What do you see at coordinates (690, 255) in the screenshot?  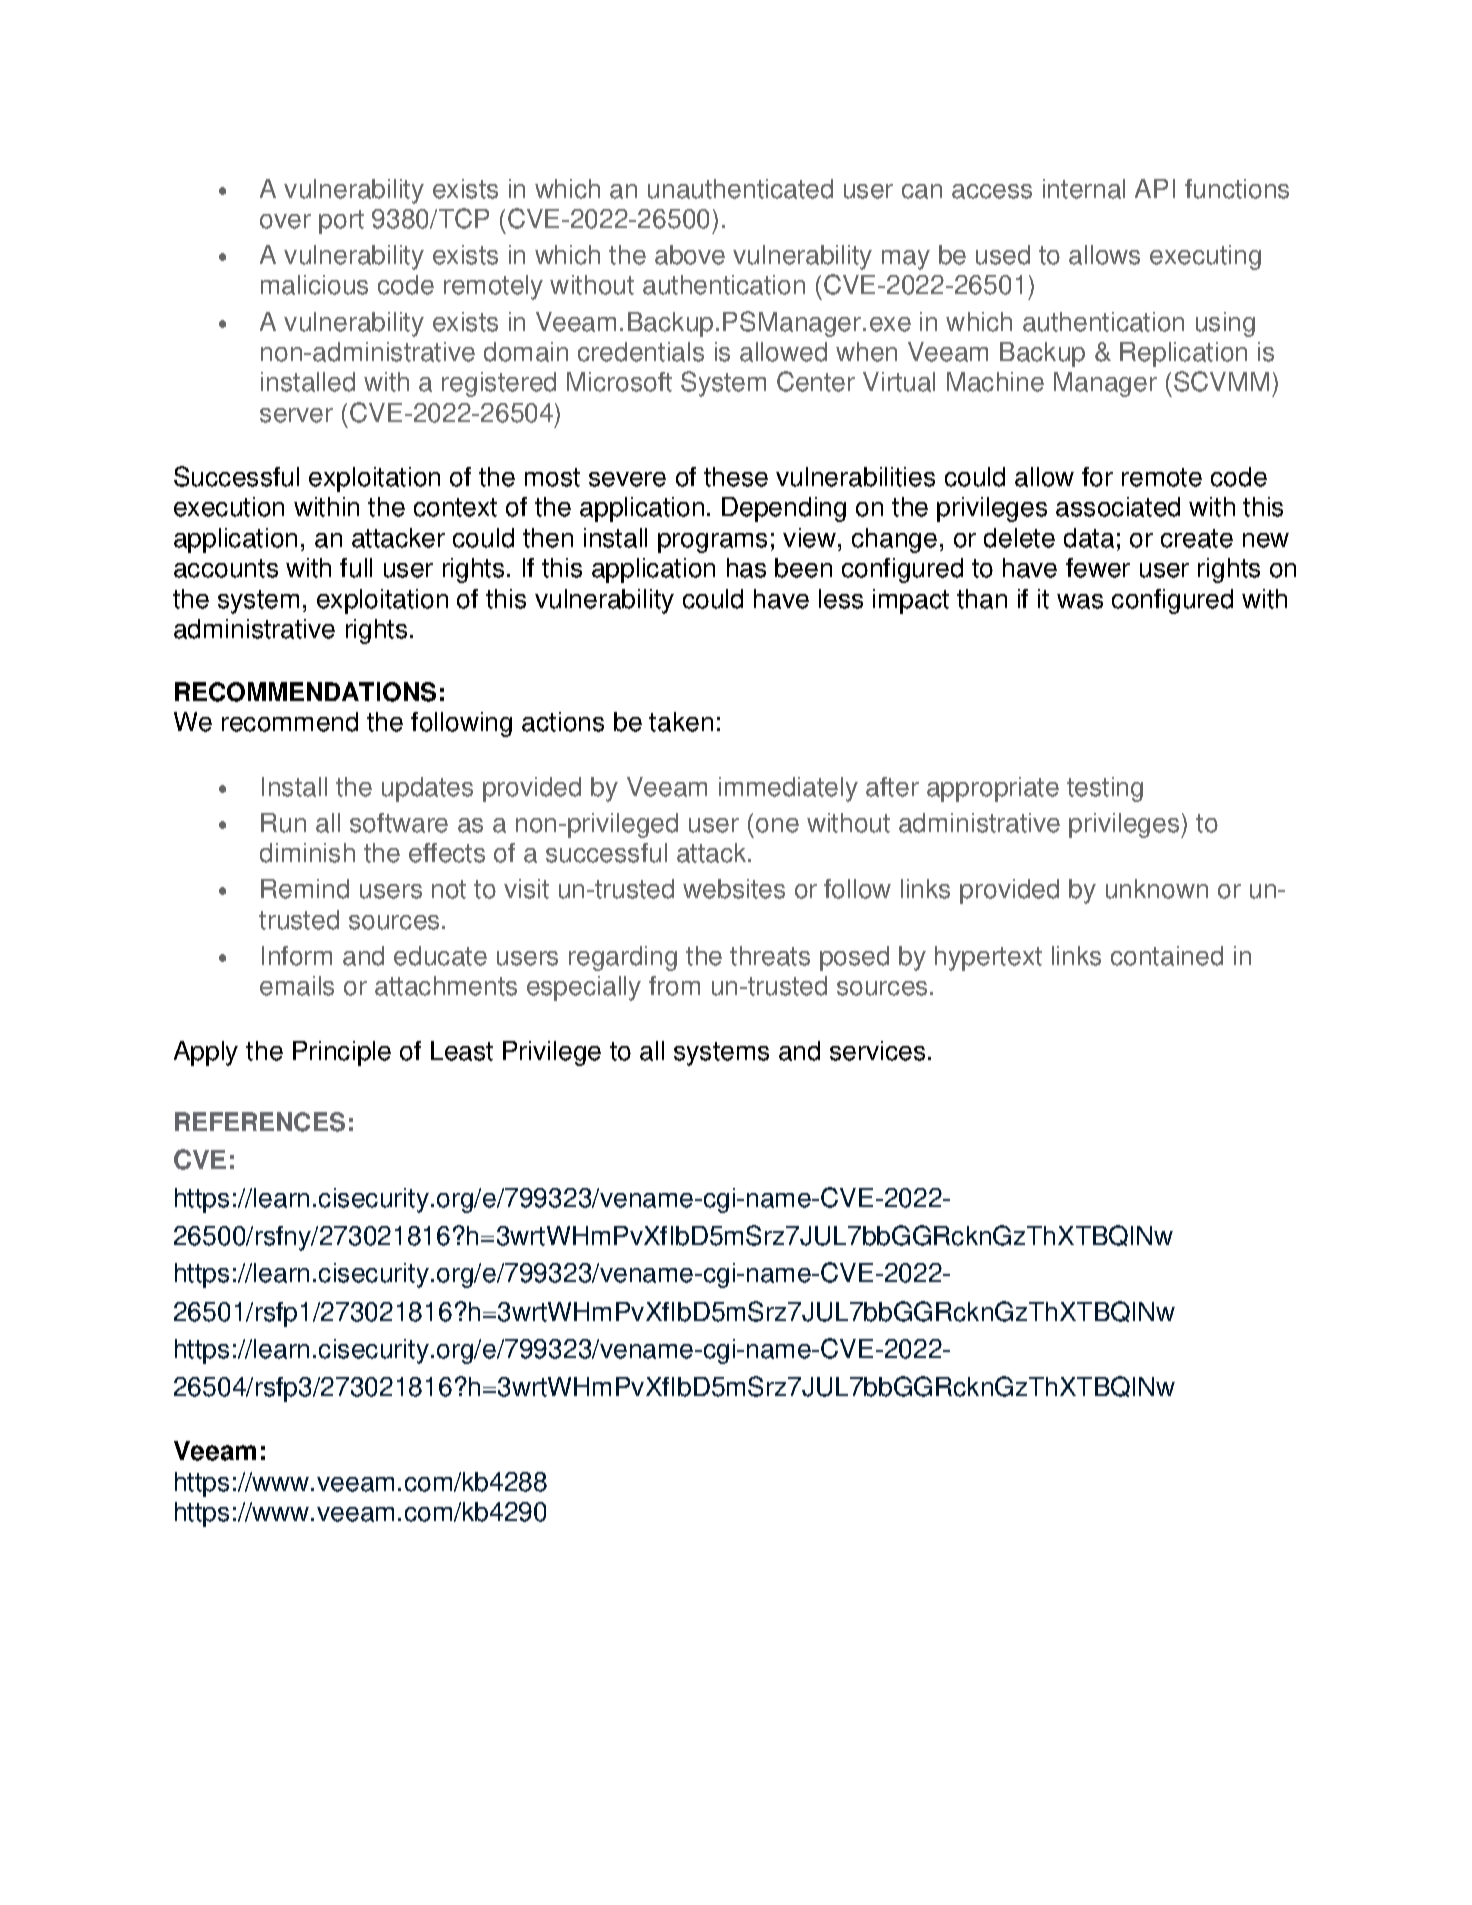 I see `above` at bounding box center [690, 255].
